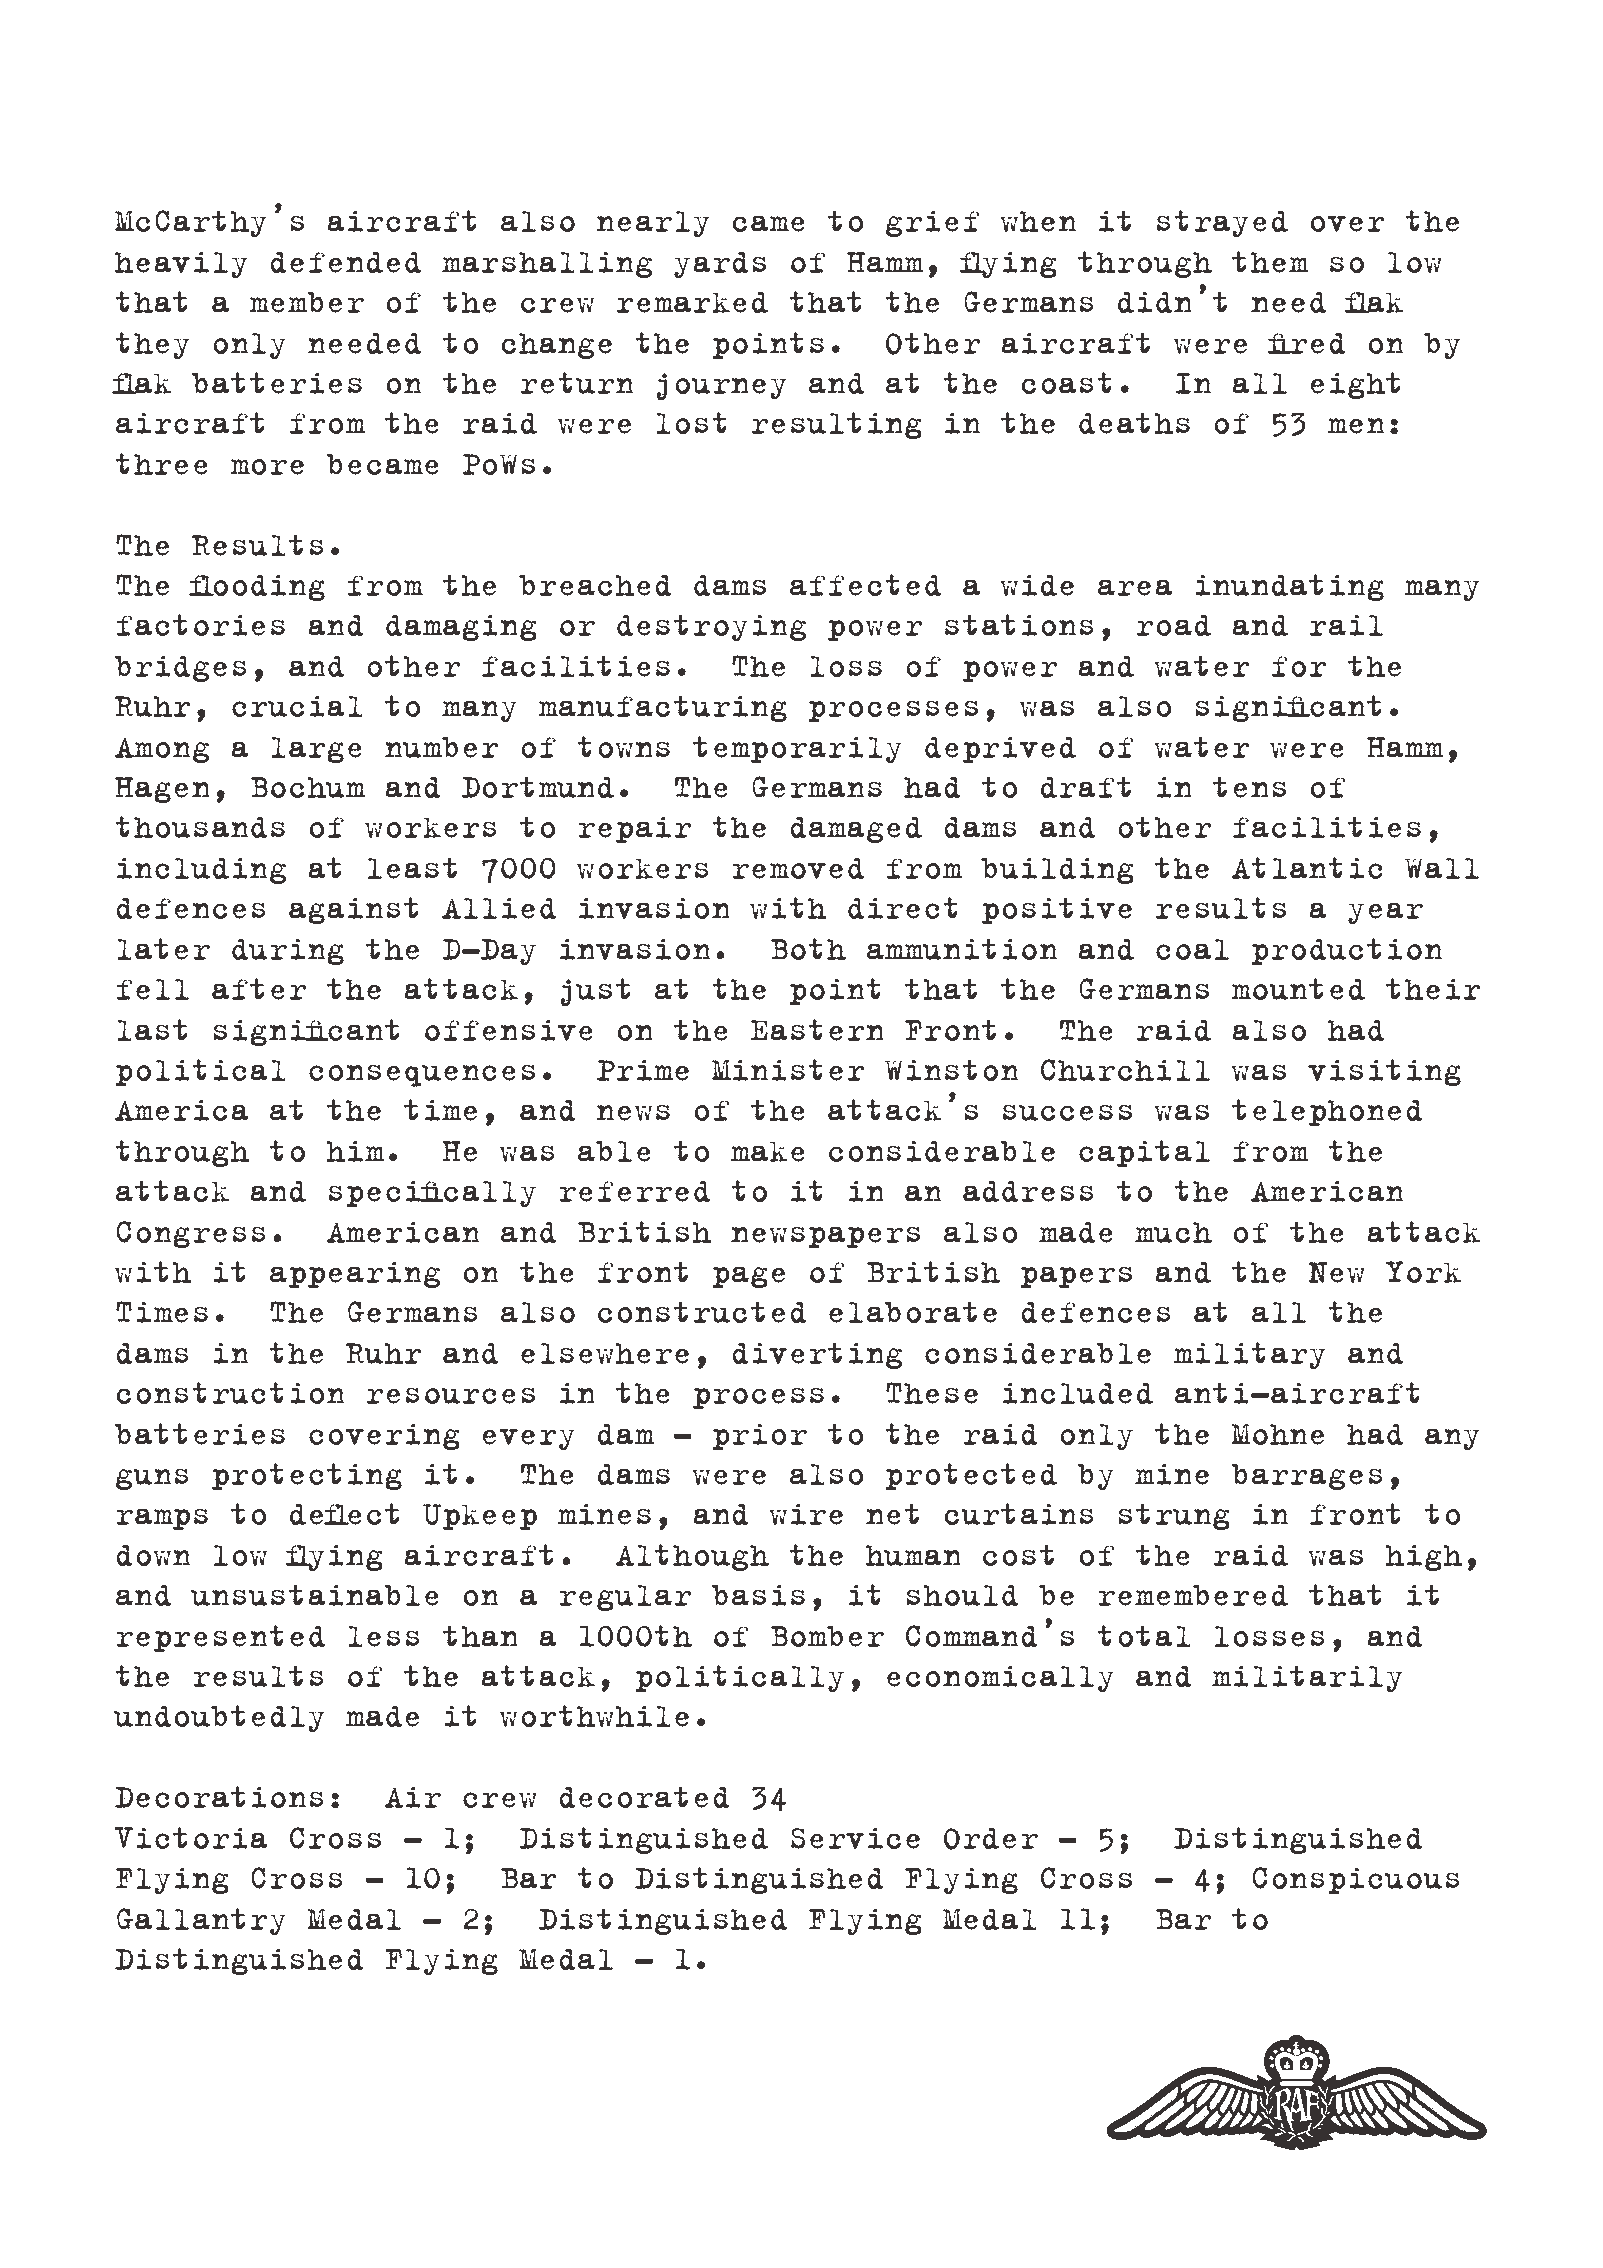 Image resolution: width=1603 pixels, height=2268 pixels. I want to click on barrages, so click(1307, 1477).
